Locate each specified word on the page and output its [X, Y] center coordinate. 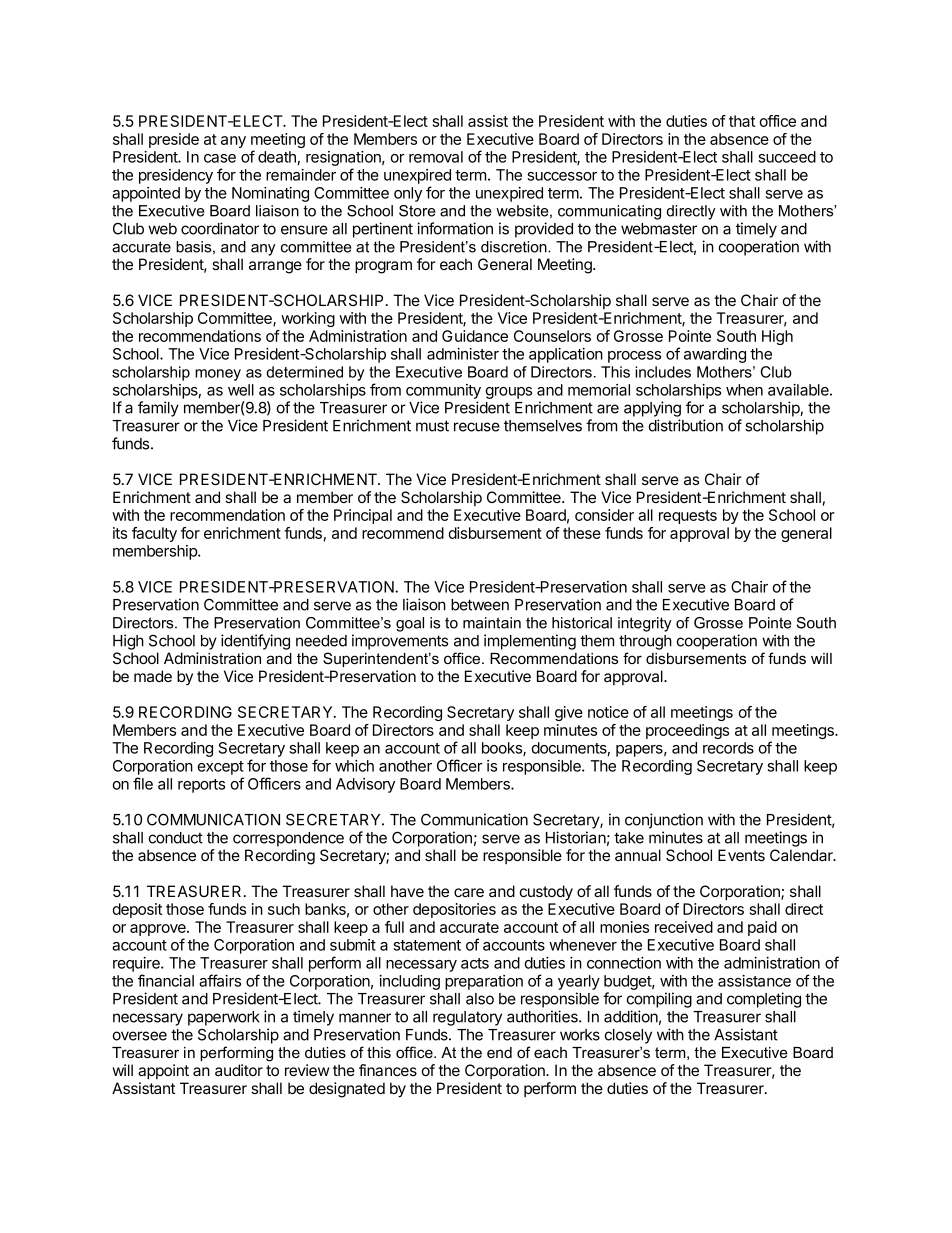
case [220, 158]
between [480, 605]
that [742, 121]
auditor [239, 1070]
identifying [255, 642]
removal [436, 157]
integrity [645, 624]
